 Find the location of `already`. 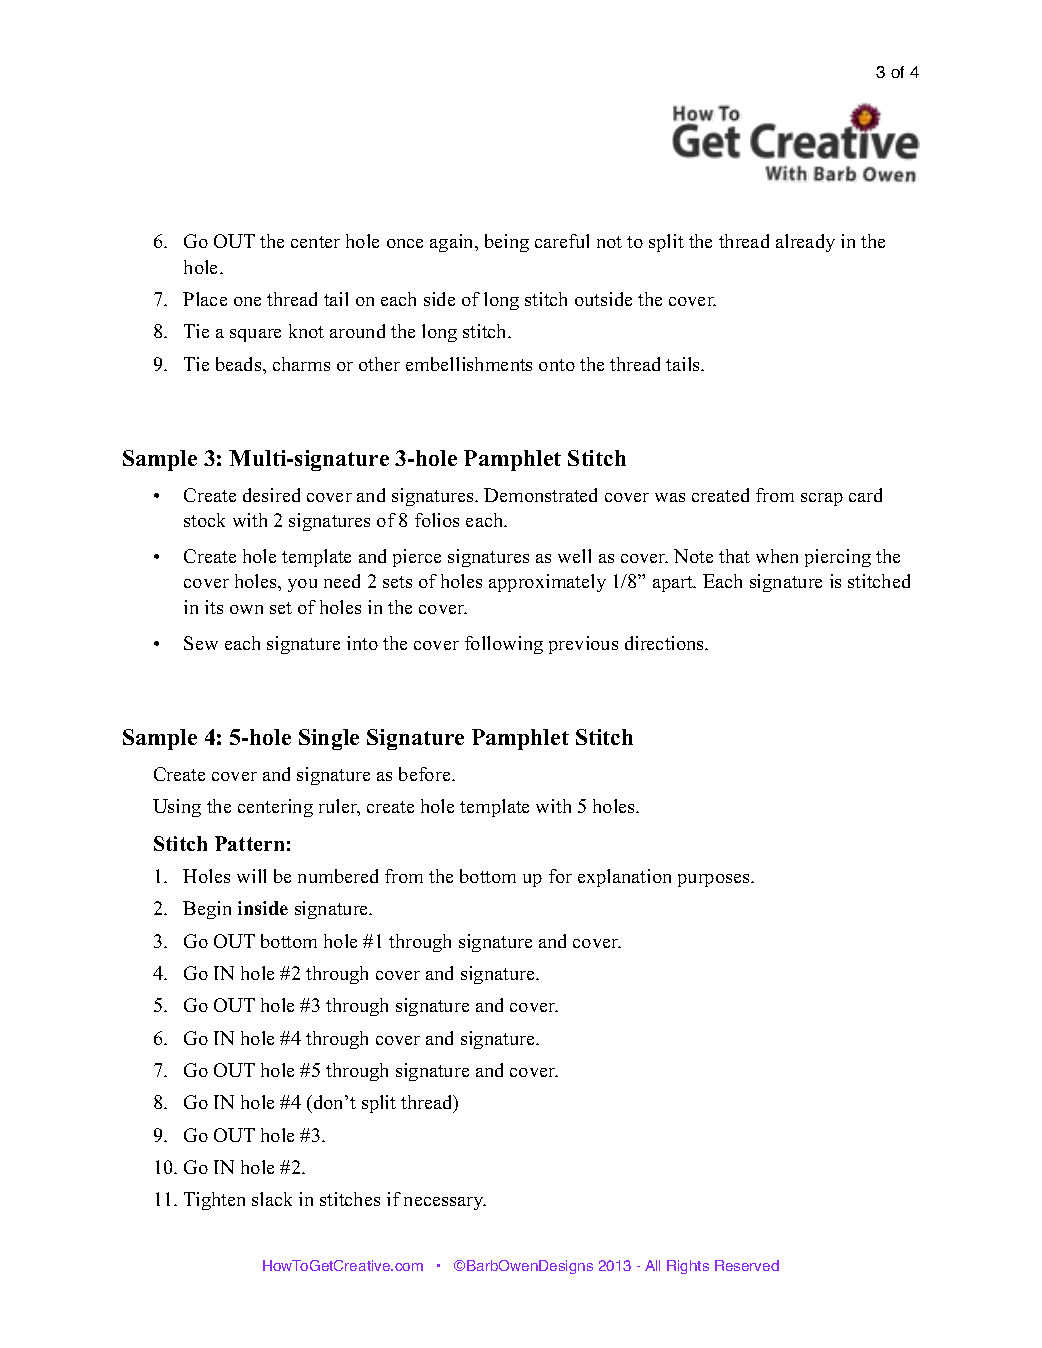

already is located at coordinates (805, 243).
